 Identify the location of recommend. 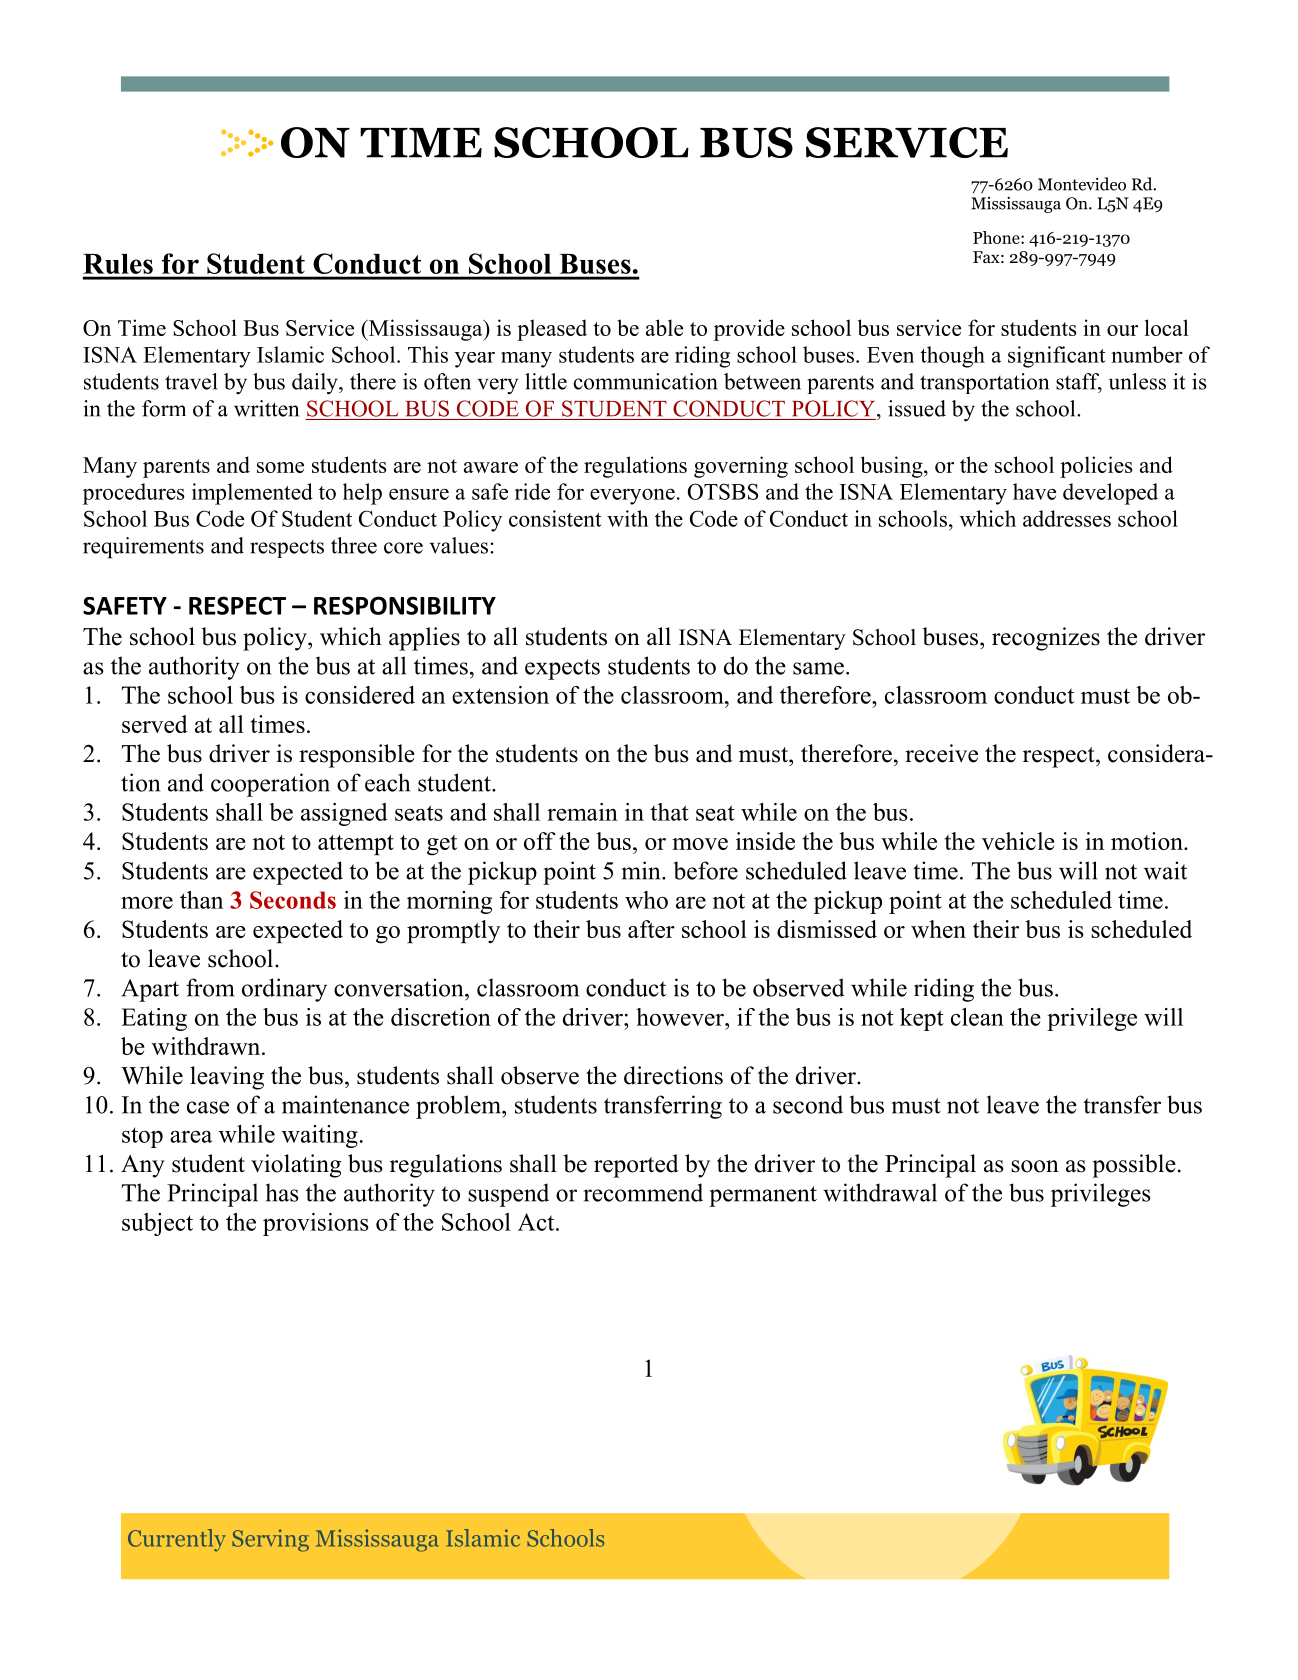
(643, 1192).
